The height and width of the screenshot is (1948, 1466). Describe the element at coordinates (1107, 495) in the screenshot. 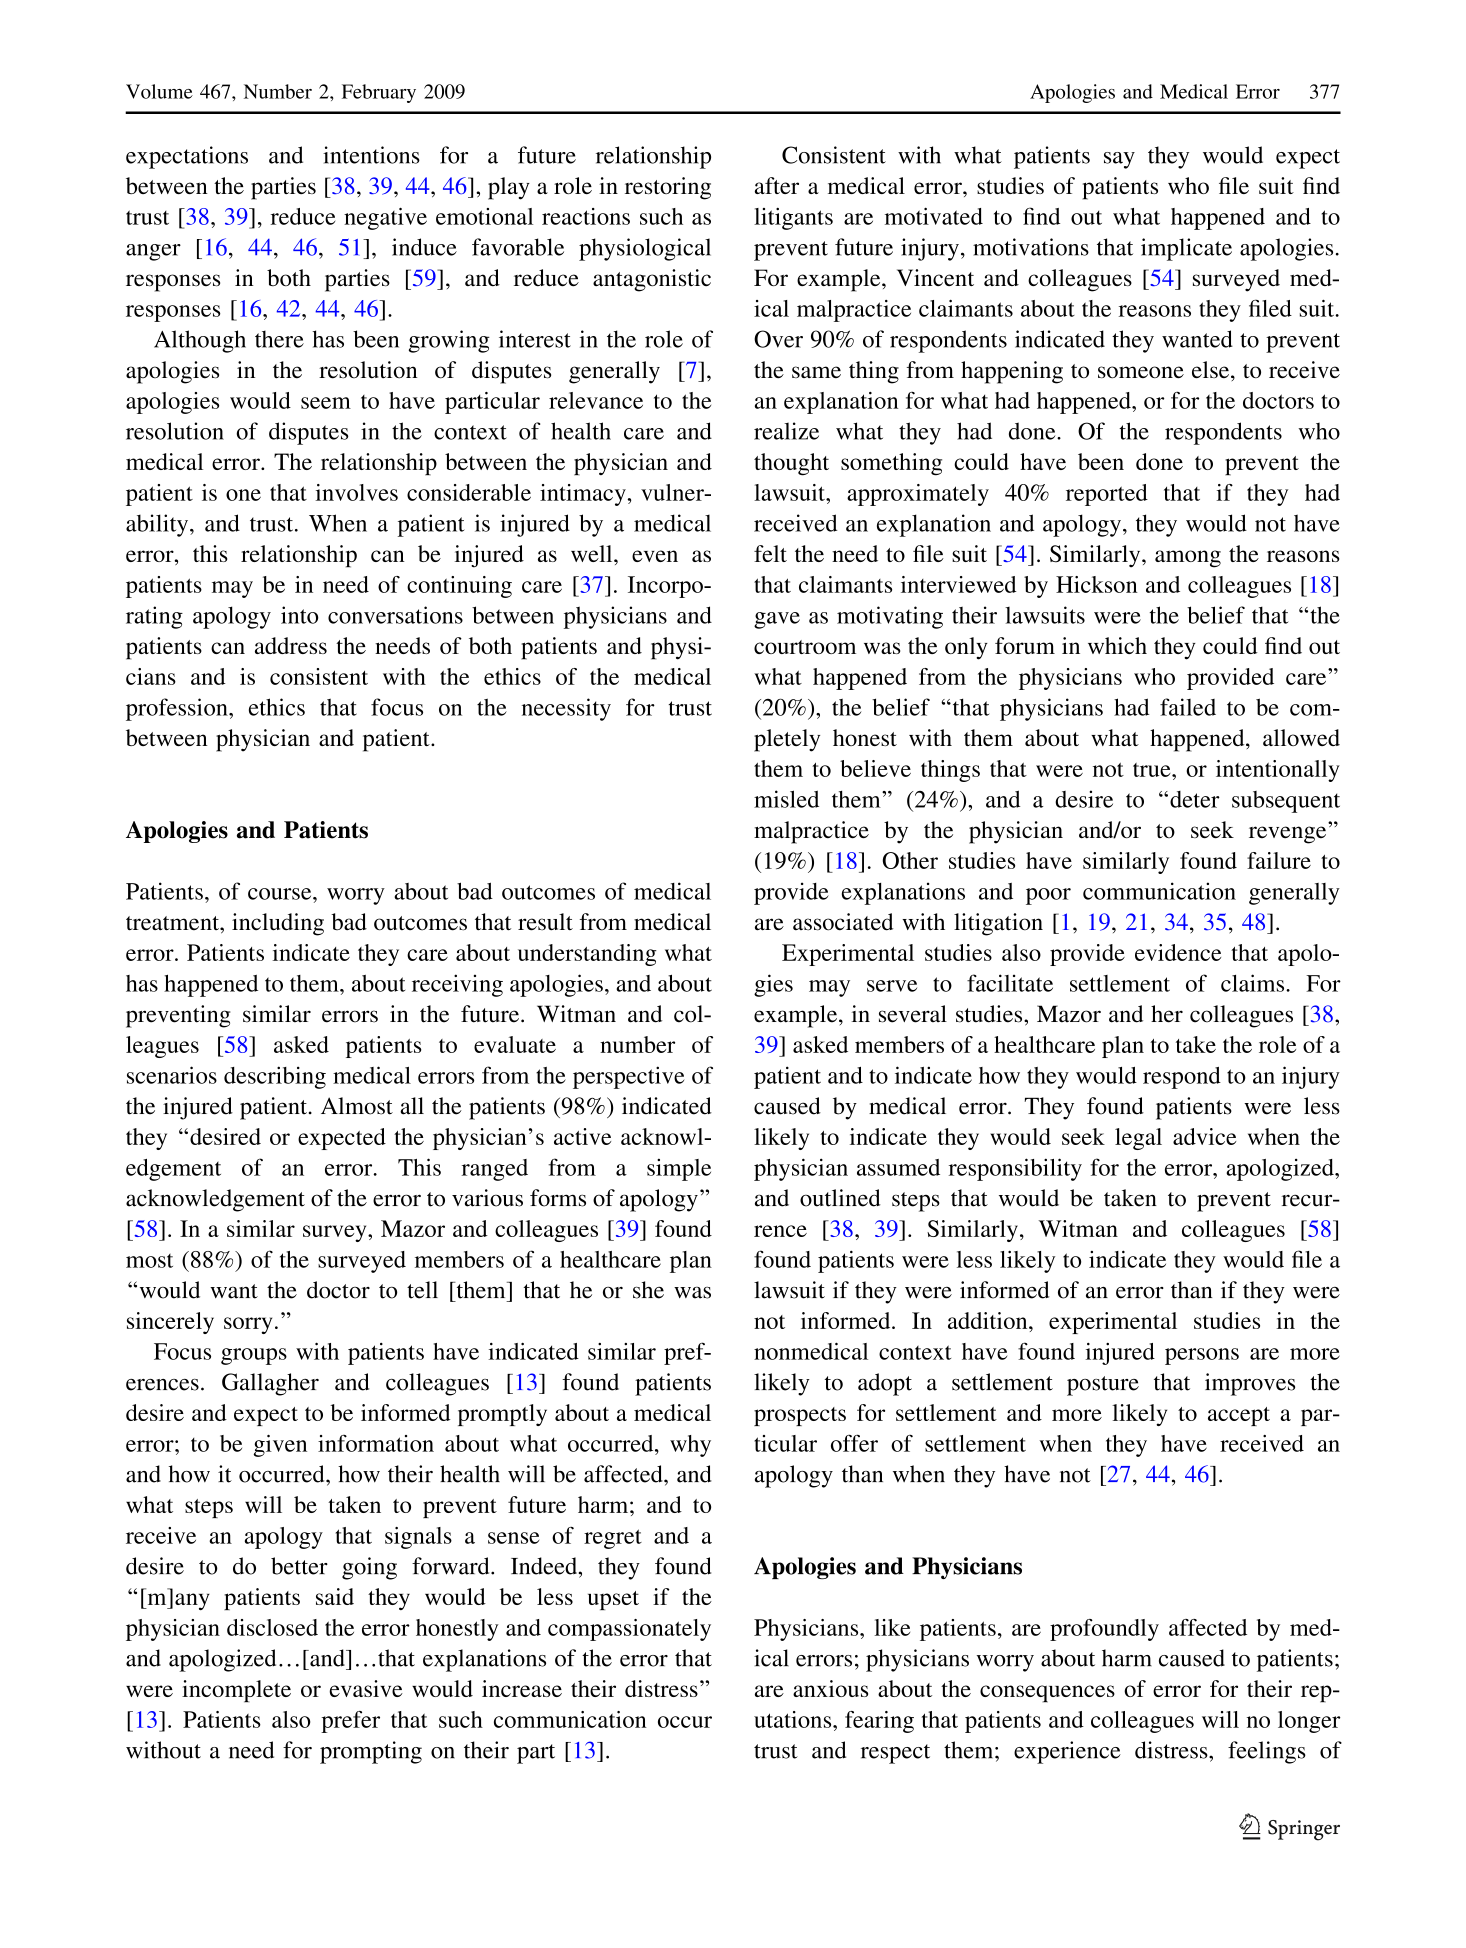

I see `reported` at that location.
